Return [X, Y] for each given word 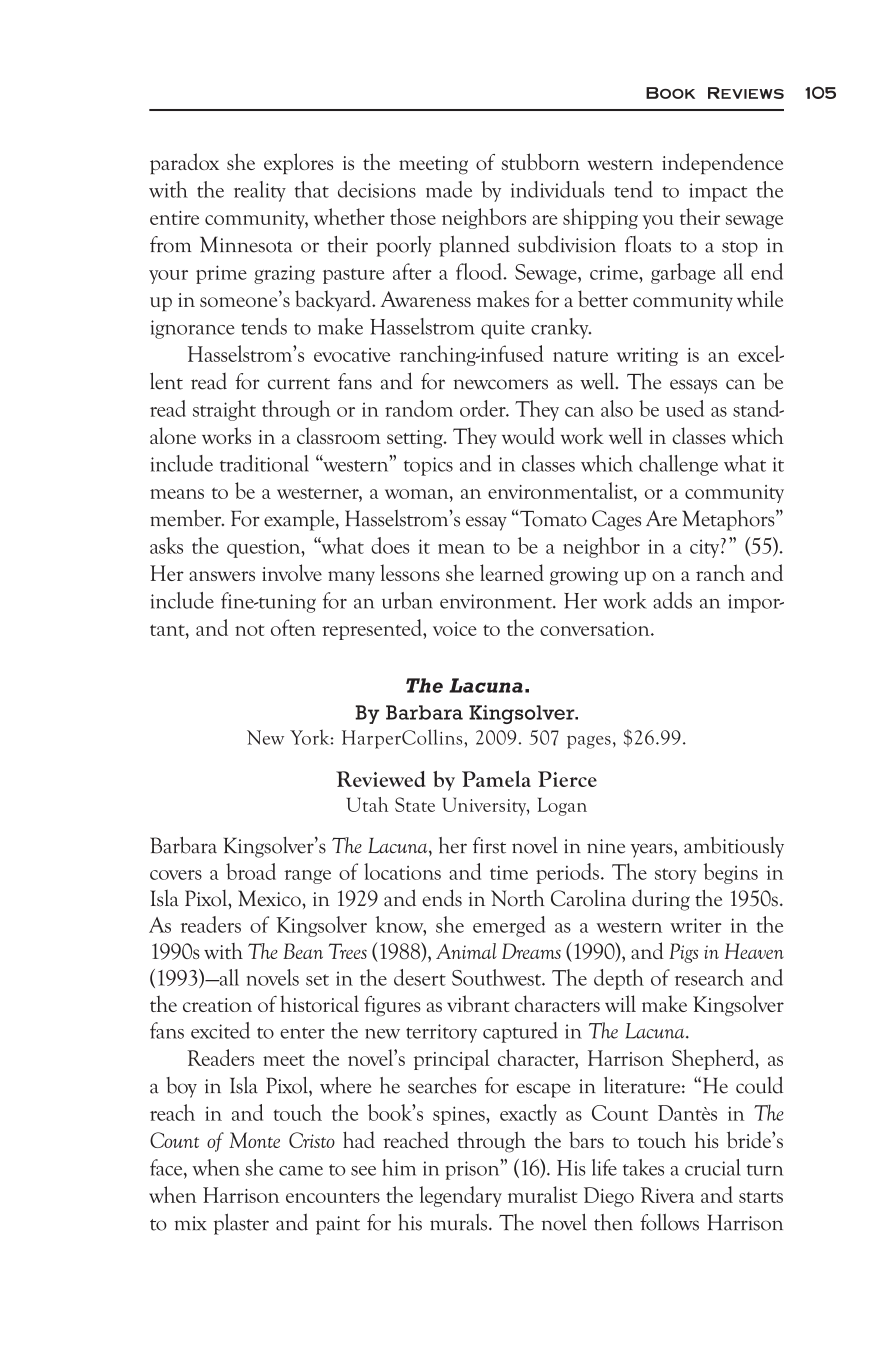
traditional [264, 463]
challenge [678, 465]
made [449, 189]
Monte [254, 1140]
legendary [460, 1196]
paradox [184, 163]
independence [722, 163]
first [489, 845]
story [676, 876]
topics [428, 466]
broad [251, 871]
